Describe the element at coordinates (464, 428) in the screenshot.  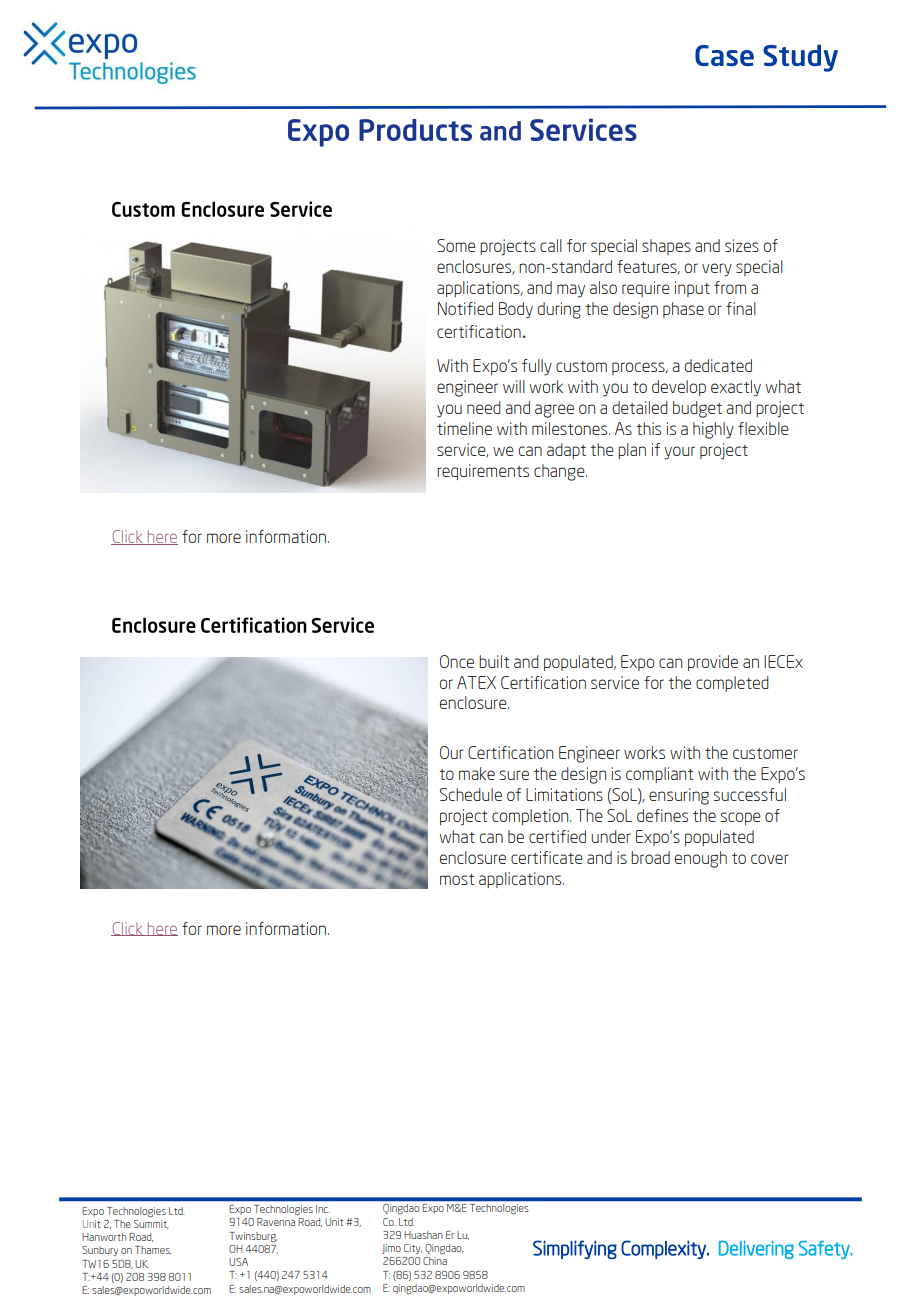
I see `timeline` at that location.
